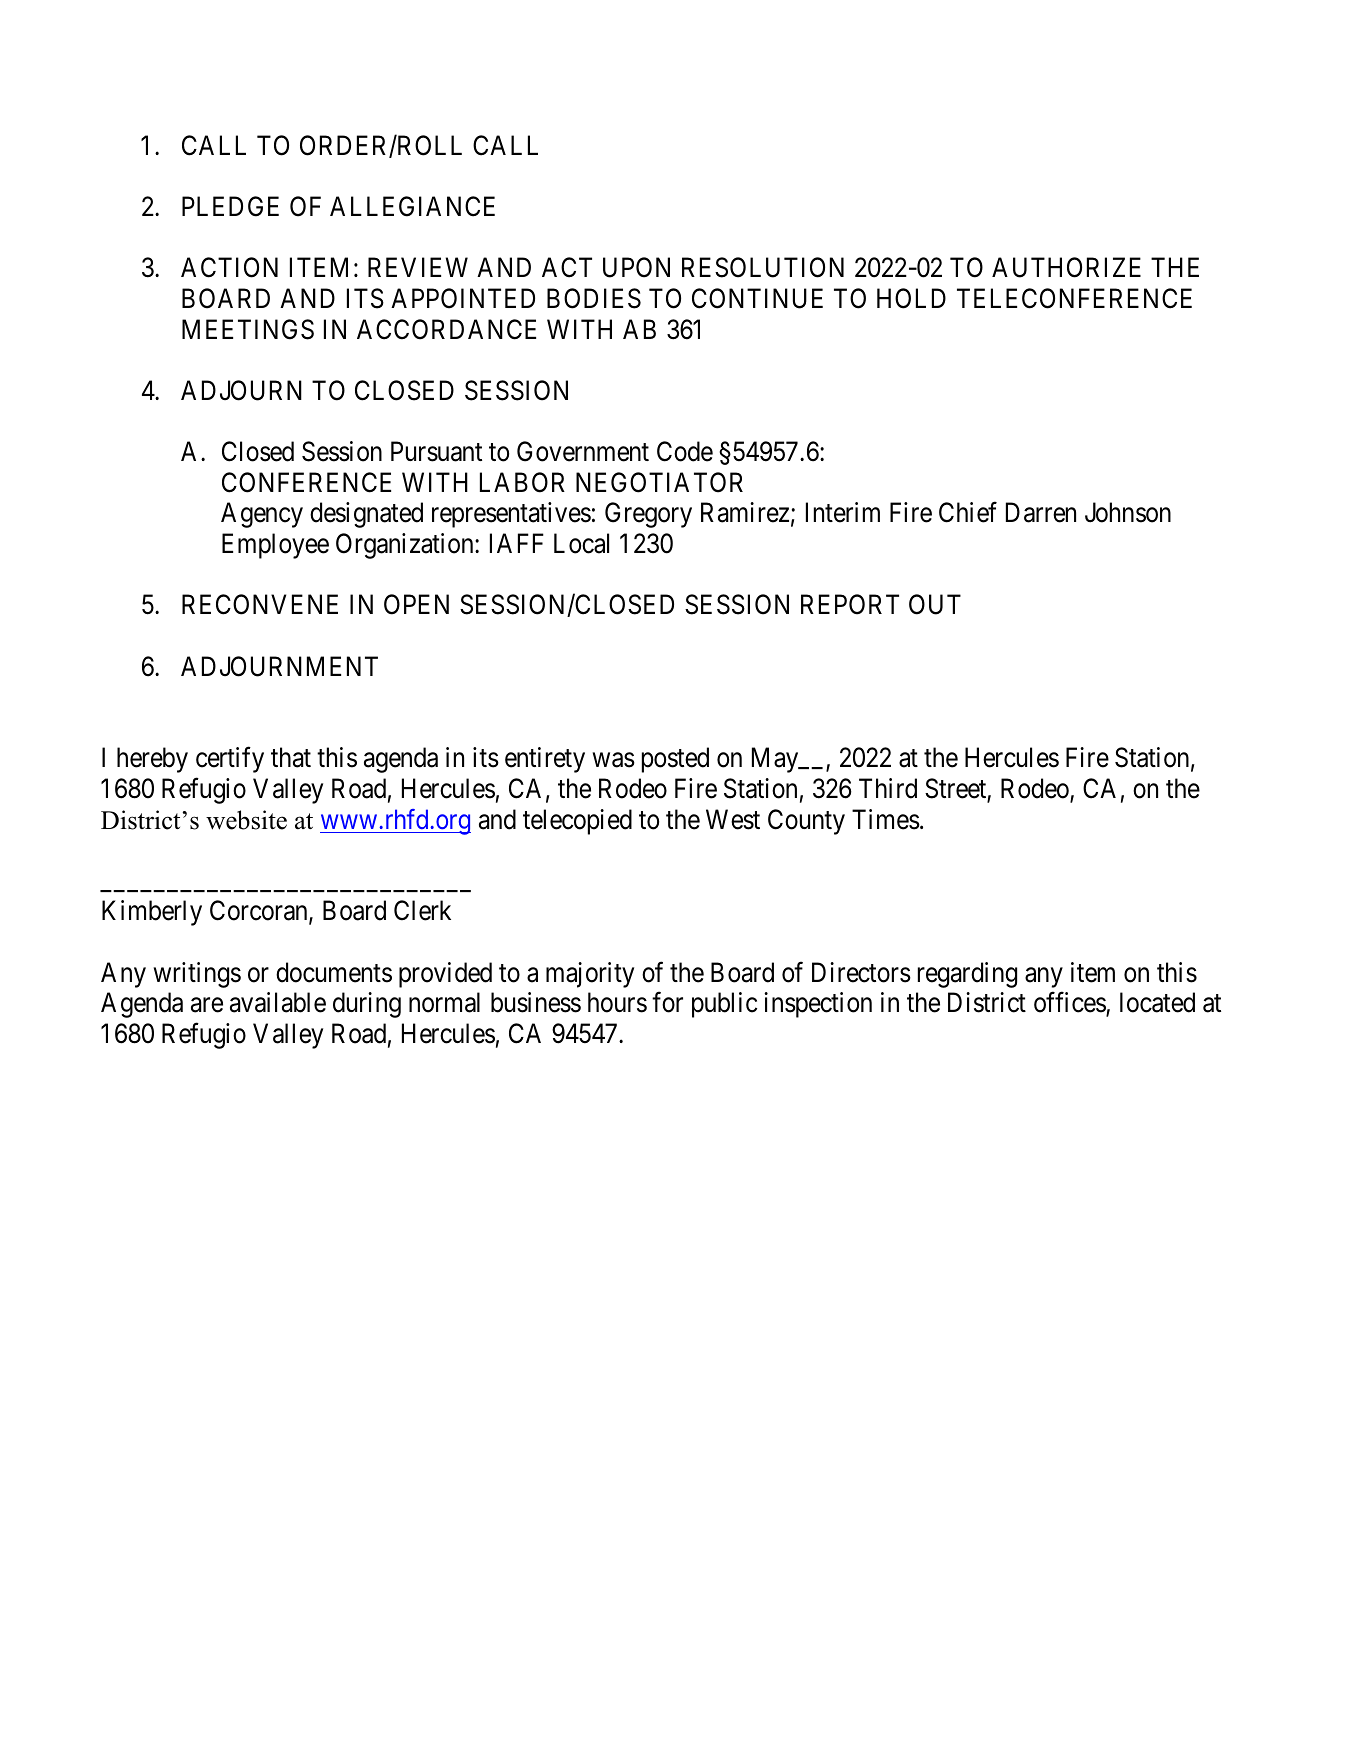 The image size is (1358, 1757). I want to click on Local, so click(581, 543).
